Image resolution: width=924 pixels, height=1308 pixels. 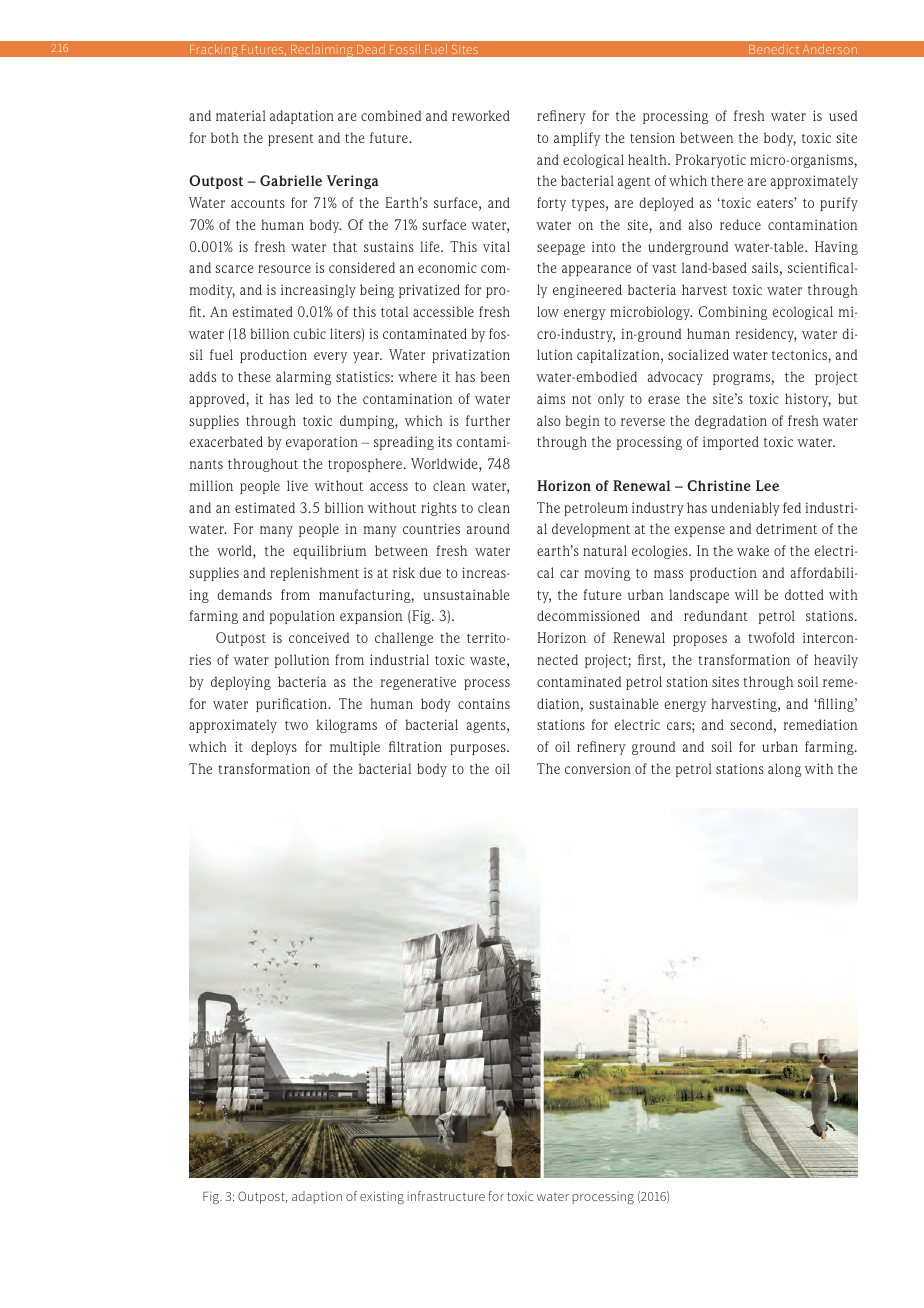 What do you see at coordinates (446, 1196) in the page?
I see `infrastructure` at bounding box center [446, 1196].
